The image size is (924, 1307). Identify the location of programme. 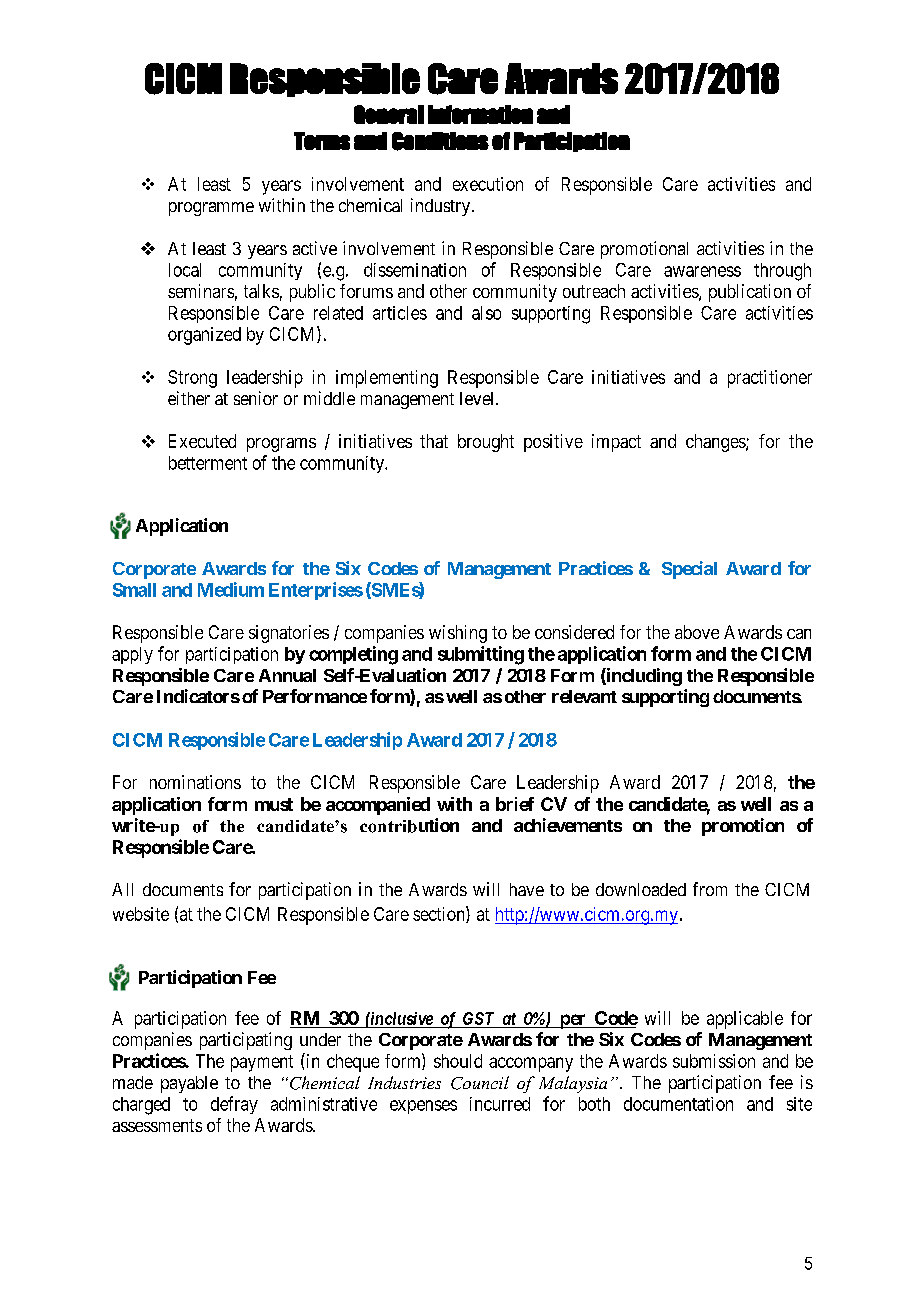
(211, 209).
